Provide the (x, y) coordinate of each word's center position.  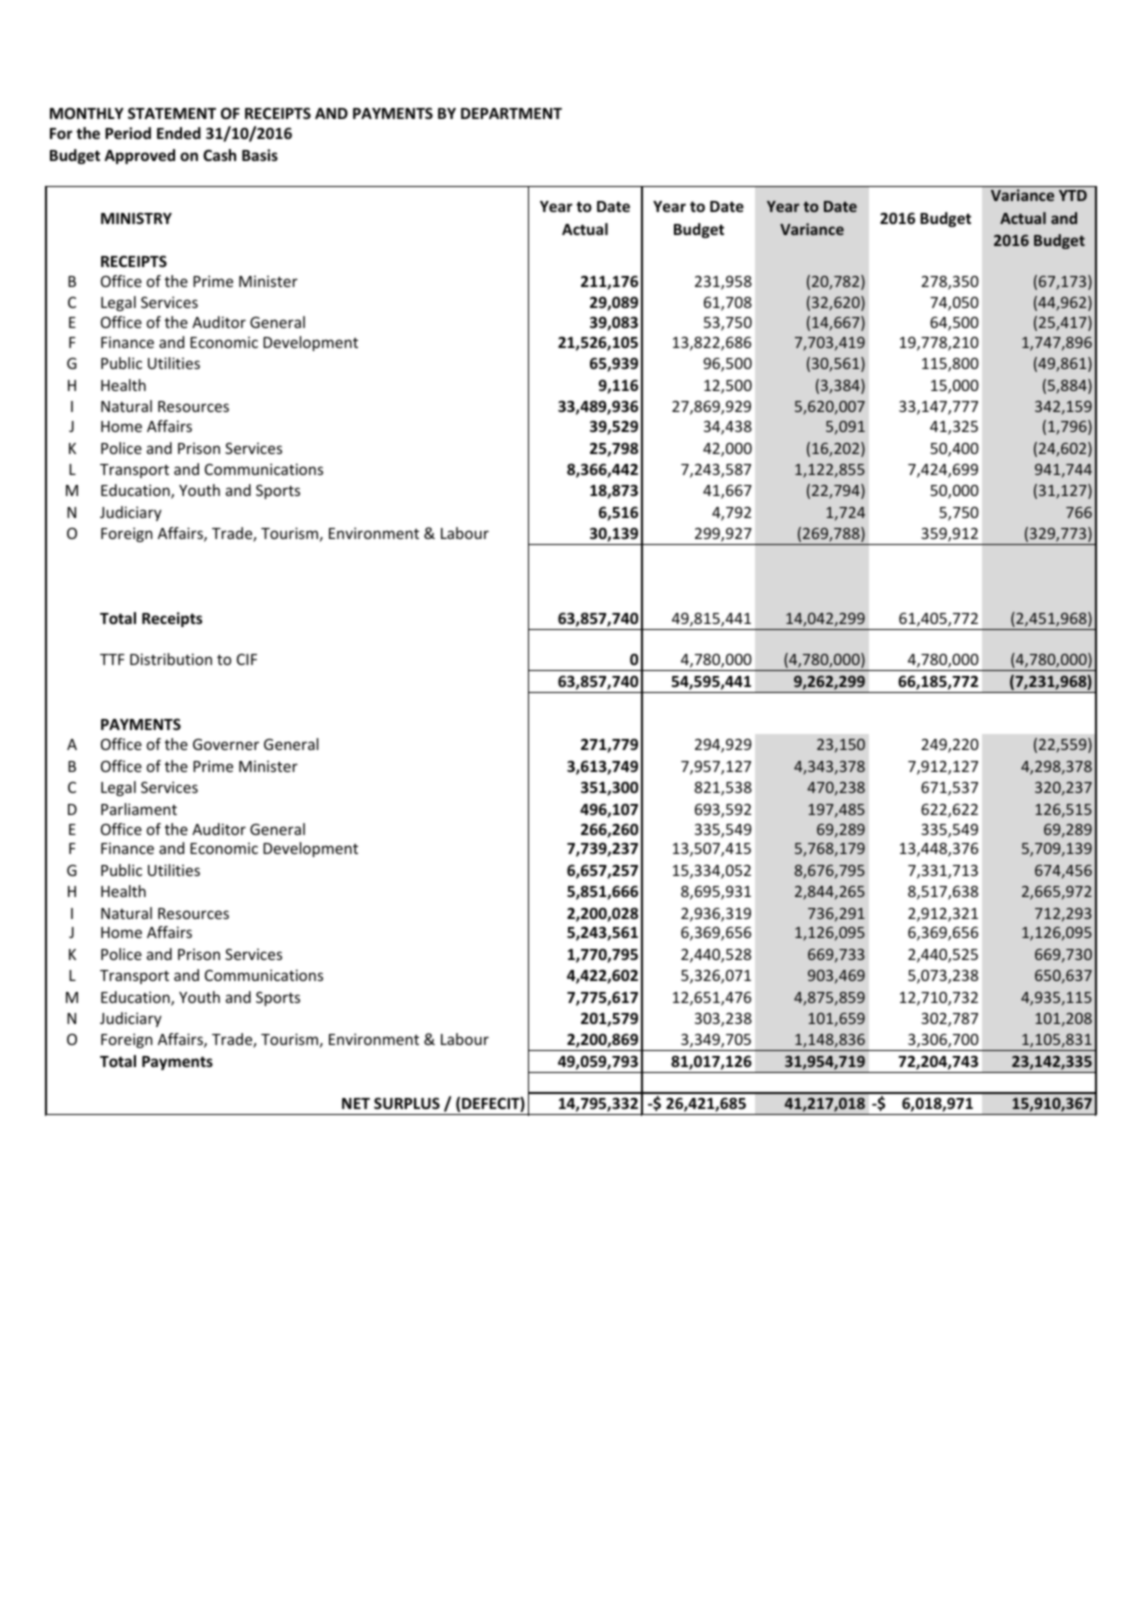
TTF (112, 659)
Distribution (171, 659)
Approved (139, 156)
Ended (179, 133)
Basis (260, 155)
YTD (1073, 195)
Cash (219, 155)
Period (128, 133)
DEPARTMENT (511, 113)
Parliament (139, 809)
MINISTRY (136, 218)
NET (356, 1103)
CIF (247, 659)
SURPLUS (407, 1103)
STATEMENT (172, 113)
